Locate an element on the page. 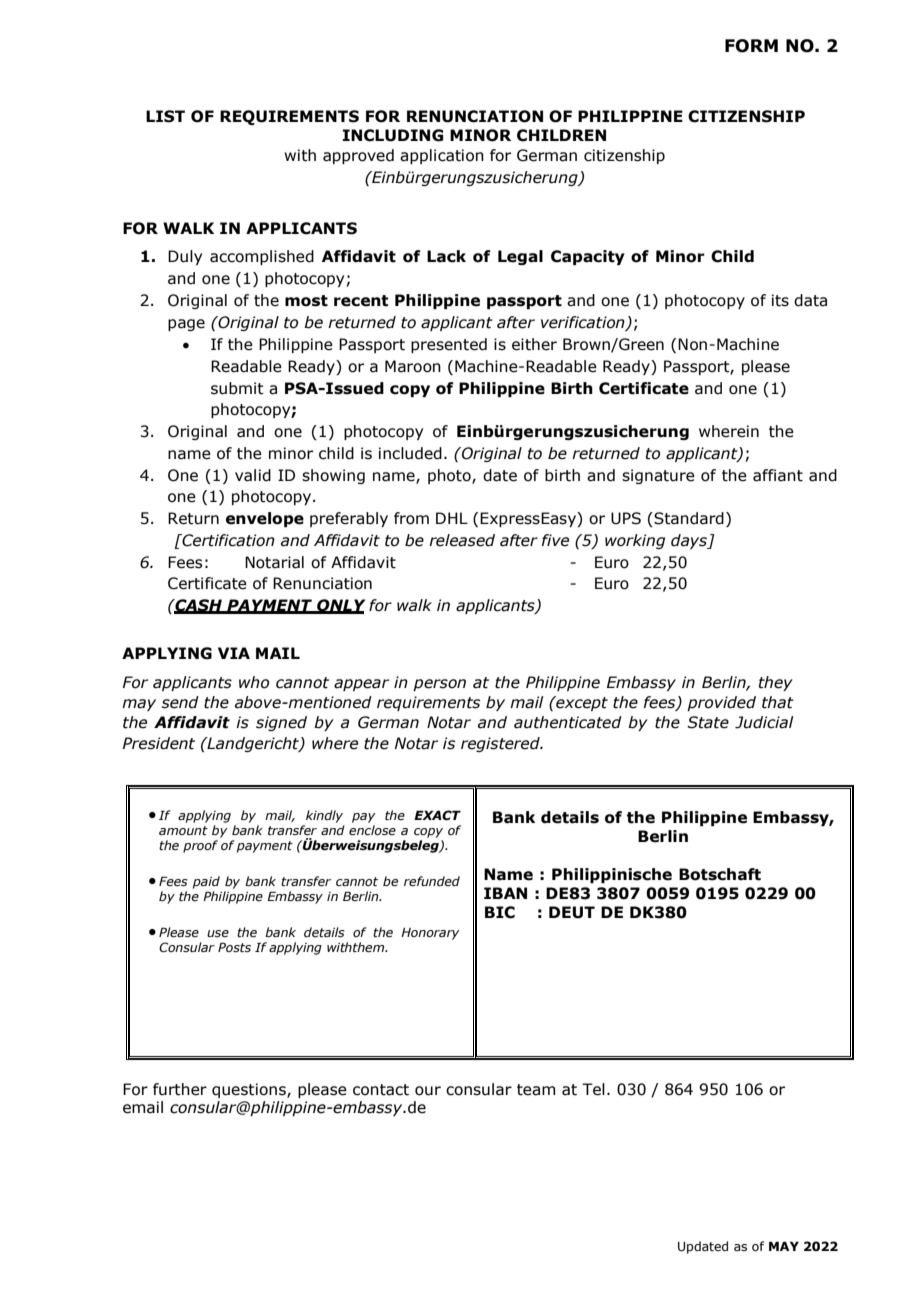  presented is located at coordinates (449, 345).
